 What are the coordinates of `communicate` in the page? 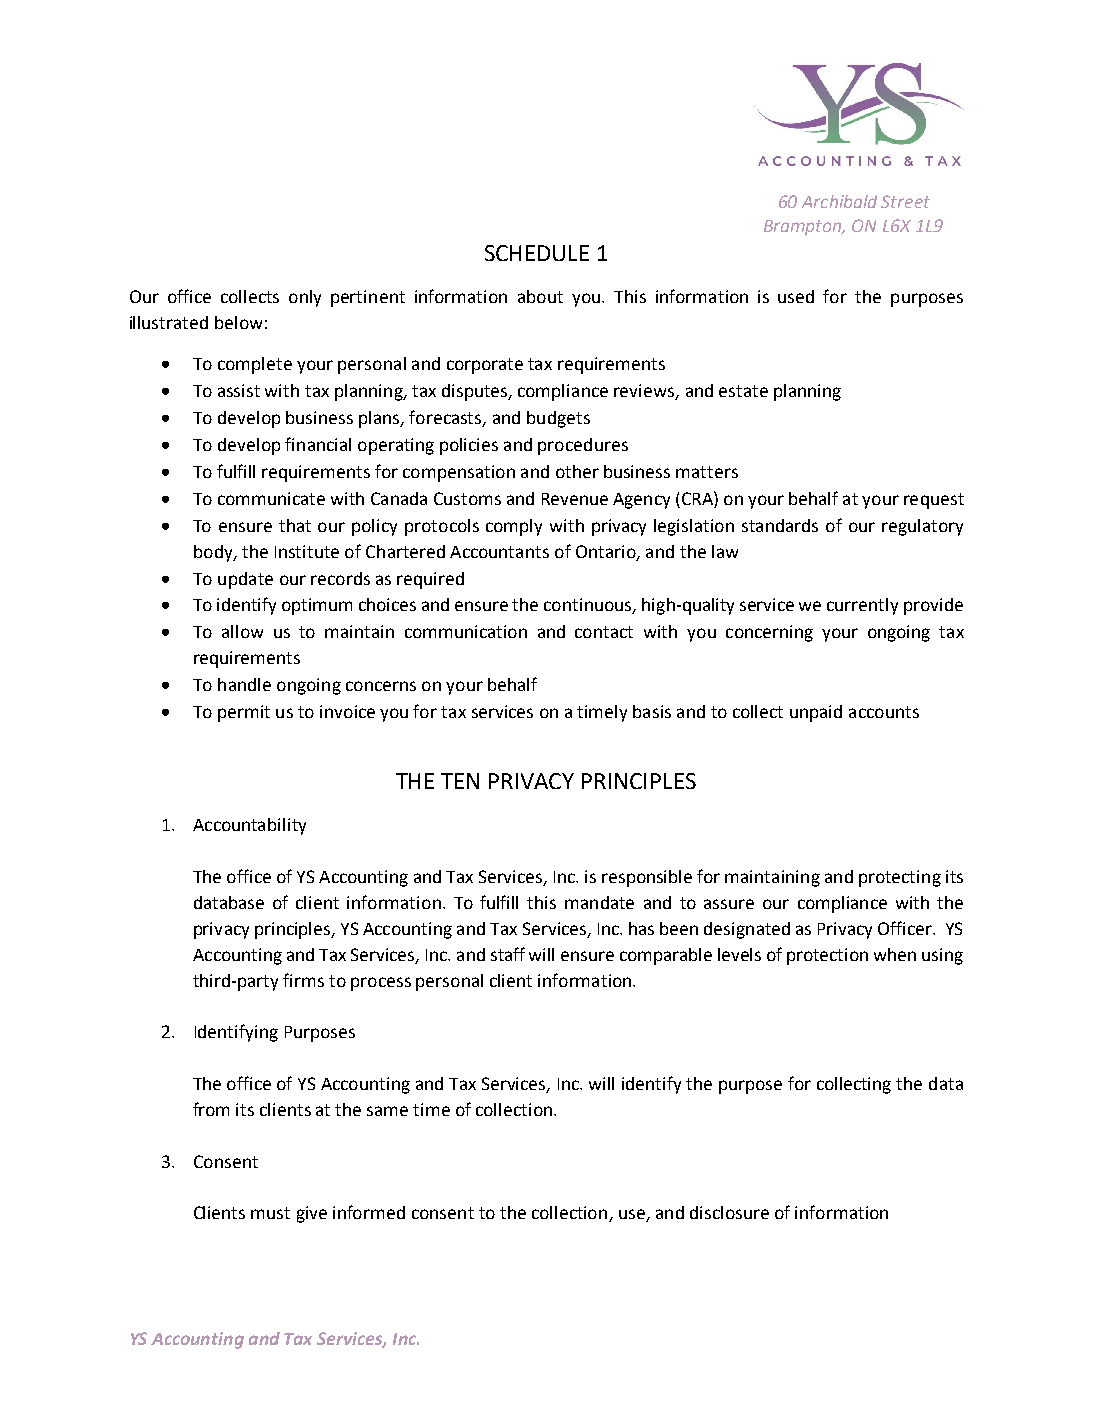 It's located at (271, 498).
